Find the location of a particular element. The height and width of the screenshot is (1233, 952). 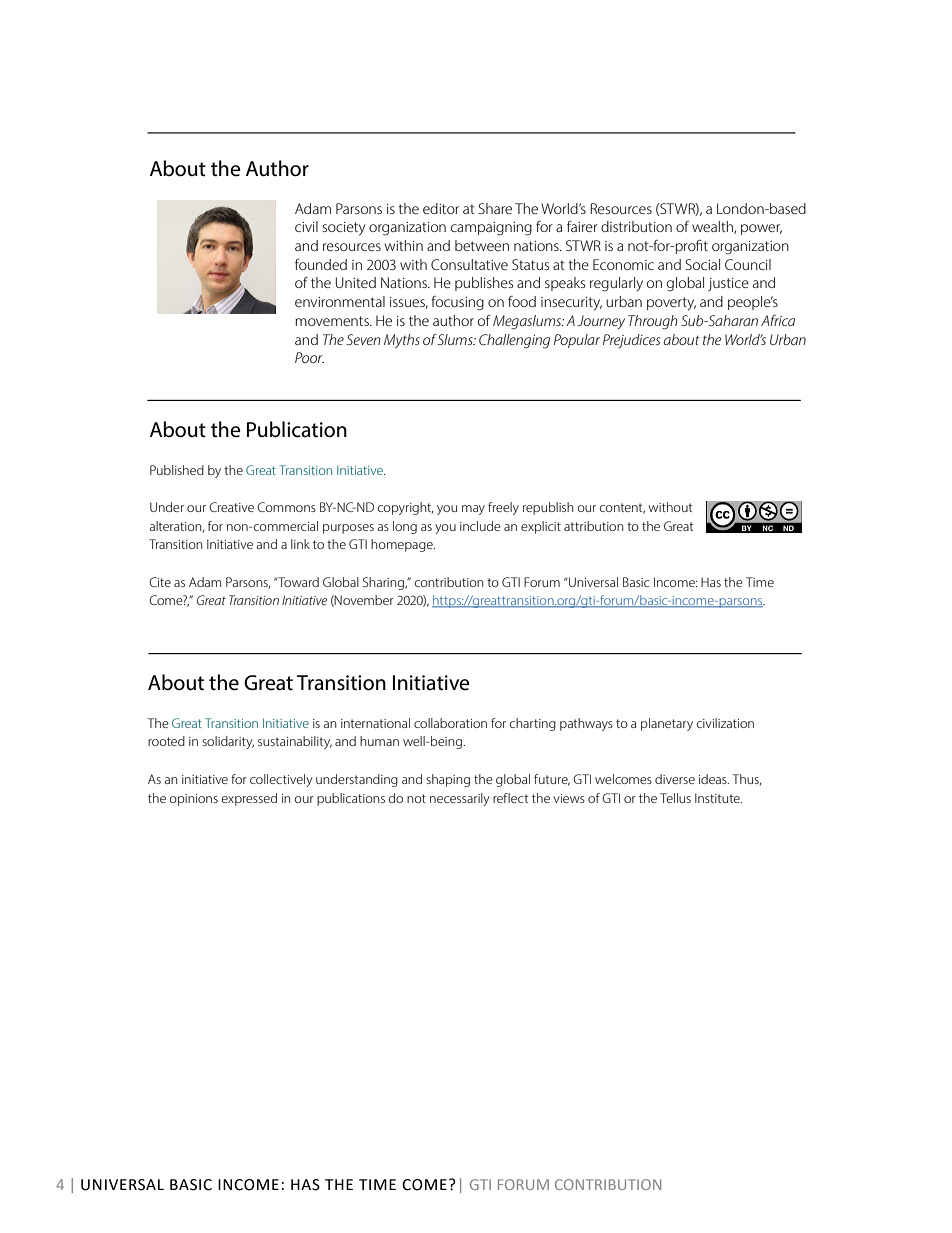

planetary is located at coordinates (667, 724).
